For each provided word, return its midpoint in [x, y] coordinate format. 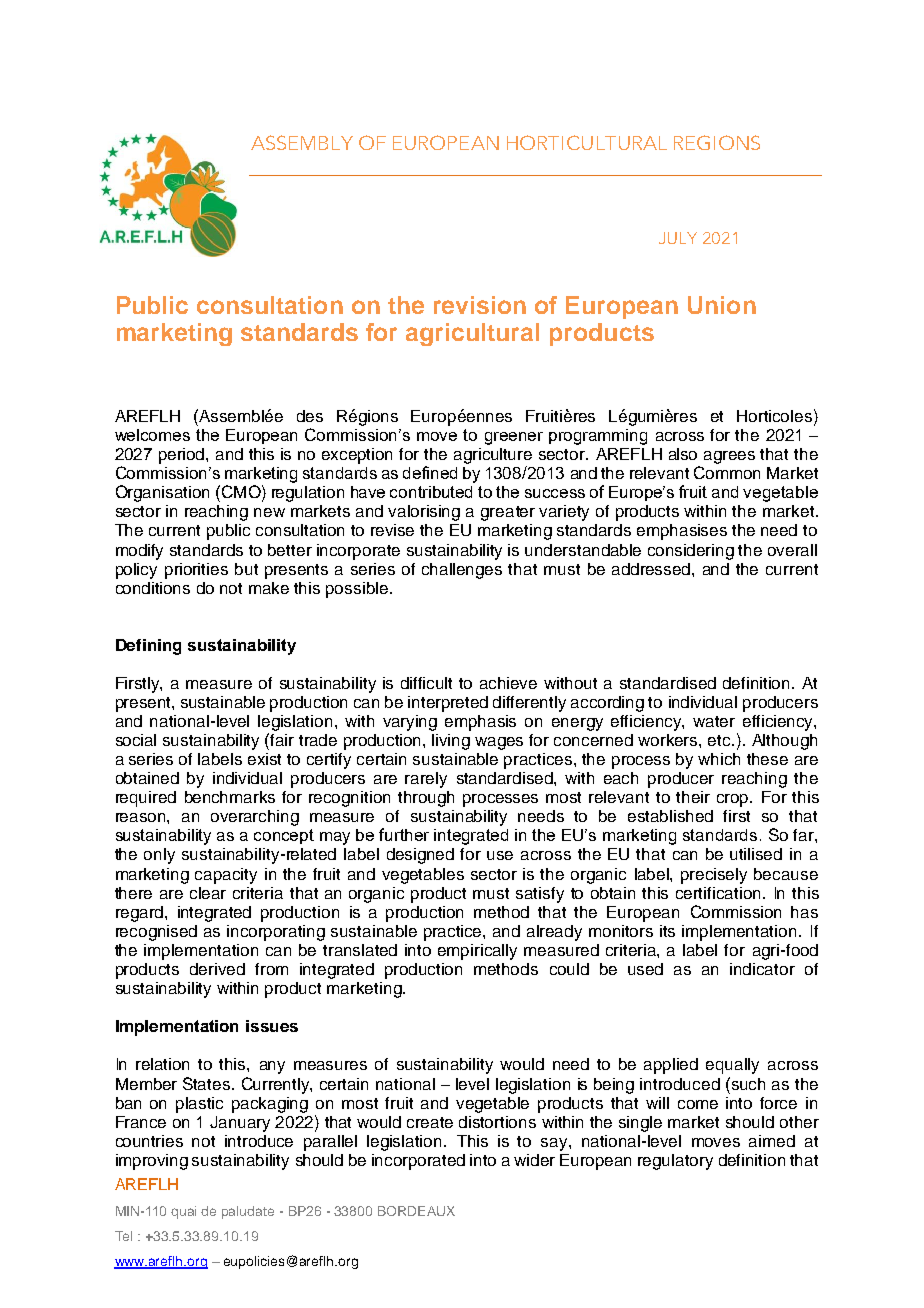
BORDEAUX [416, 1211]
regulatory [675, 1162]
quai [183, 1212]
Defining [148, 647]
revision [480, 305]
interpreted [448, 704]
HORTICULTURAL [587, 142]
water [714, 721]
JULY [678, 238]
